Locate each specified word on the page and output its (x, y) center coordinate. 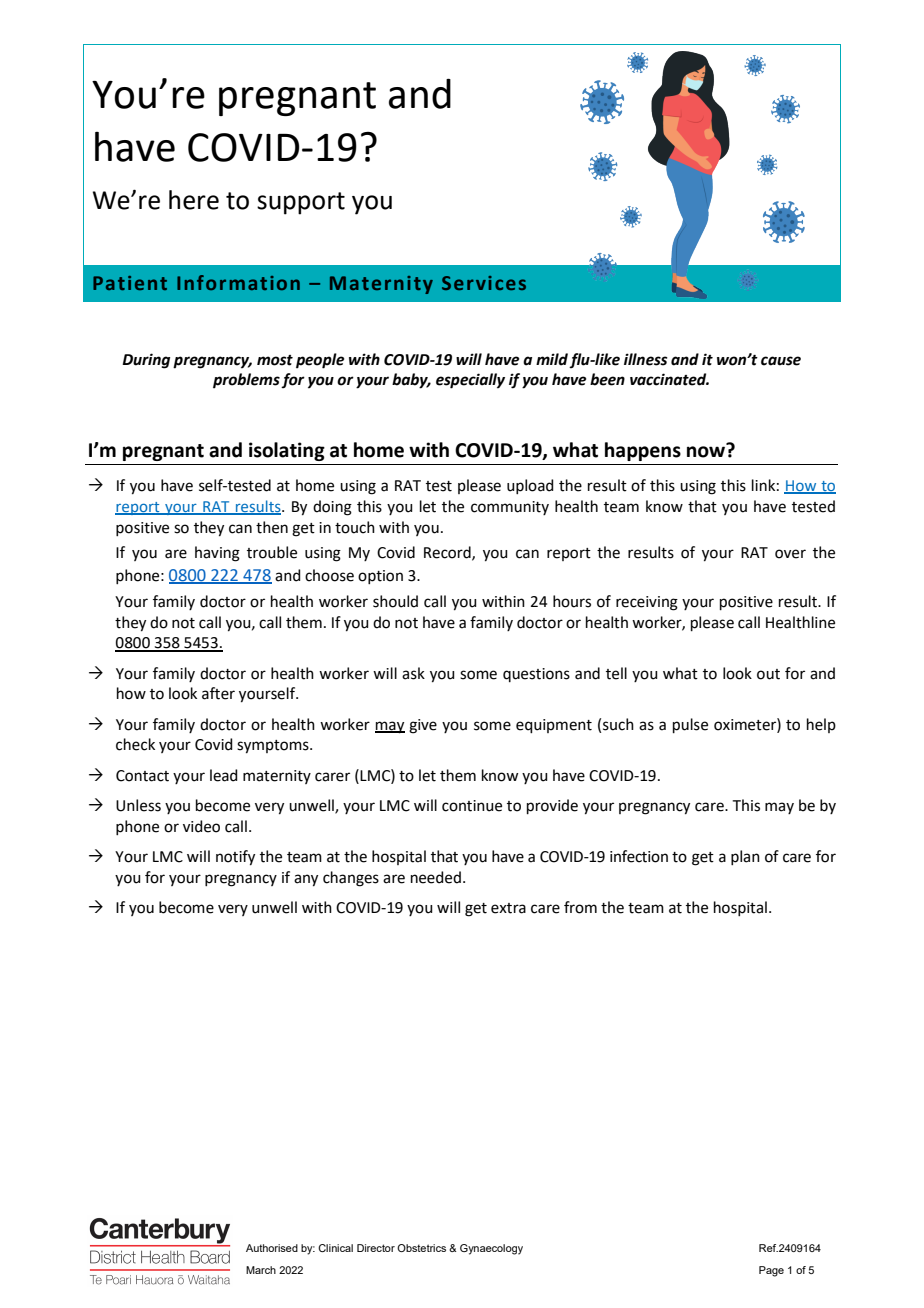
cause (781, 361)
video (201, 826)
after (218, 693)
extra (508, 908)
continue (472, 806)
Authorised (272, 1248)
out (768, 674)
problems (246, 381)
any (306, 880)
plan (745, 857)
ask (413, 673)
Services (484, 283)
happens (643, 451)
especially (470, 381)
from (580, 907)
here (194, 200)
